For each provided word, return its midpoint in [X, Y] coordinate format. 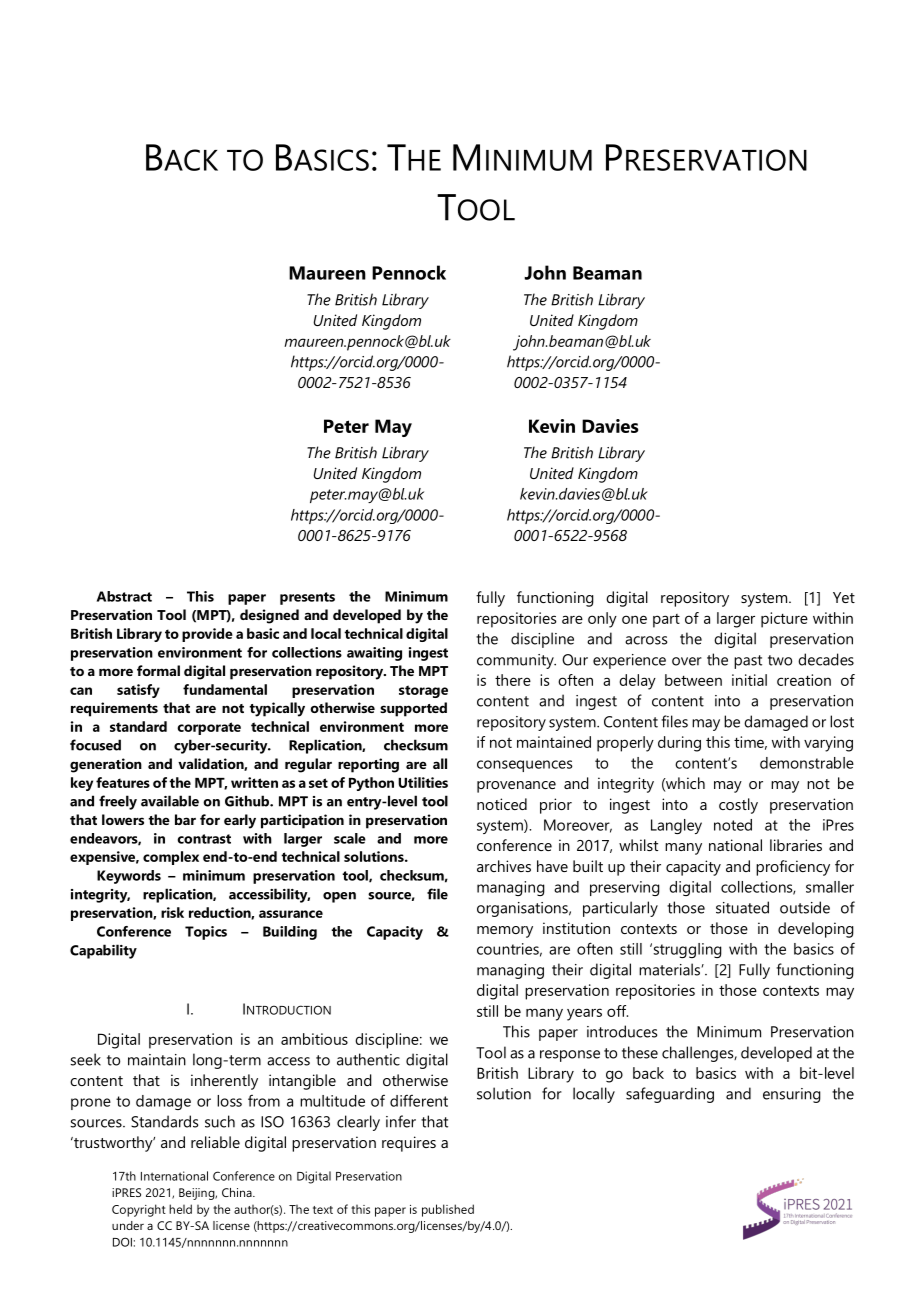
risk [172, 912]
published [448, 1210]
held [180, 1209]
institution [576, 928]
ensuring [792, 1095]
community [516, 661]
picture [784, 620]
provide [207, 635]
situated [742, 907]
